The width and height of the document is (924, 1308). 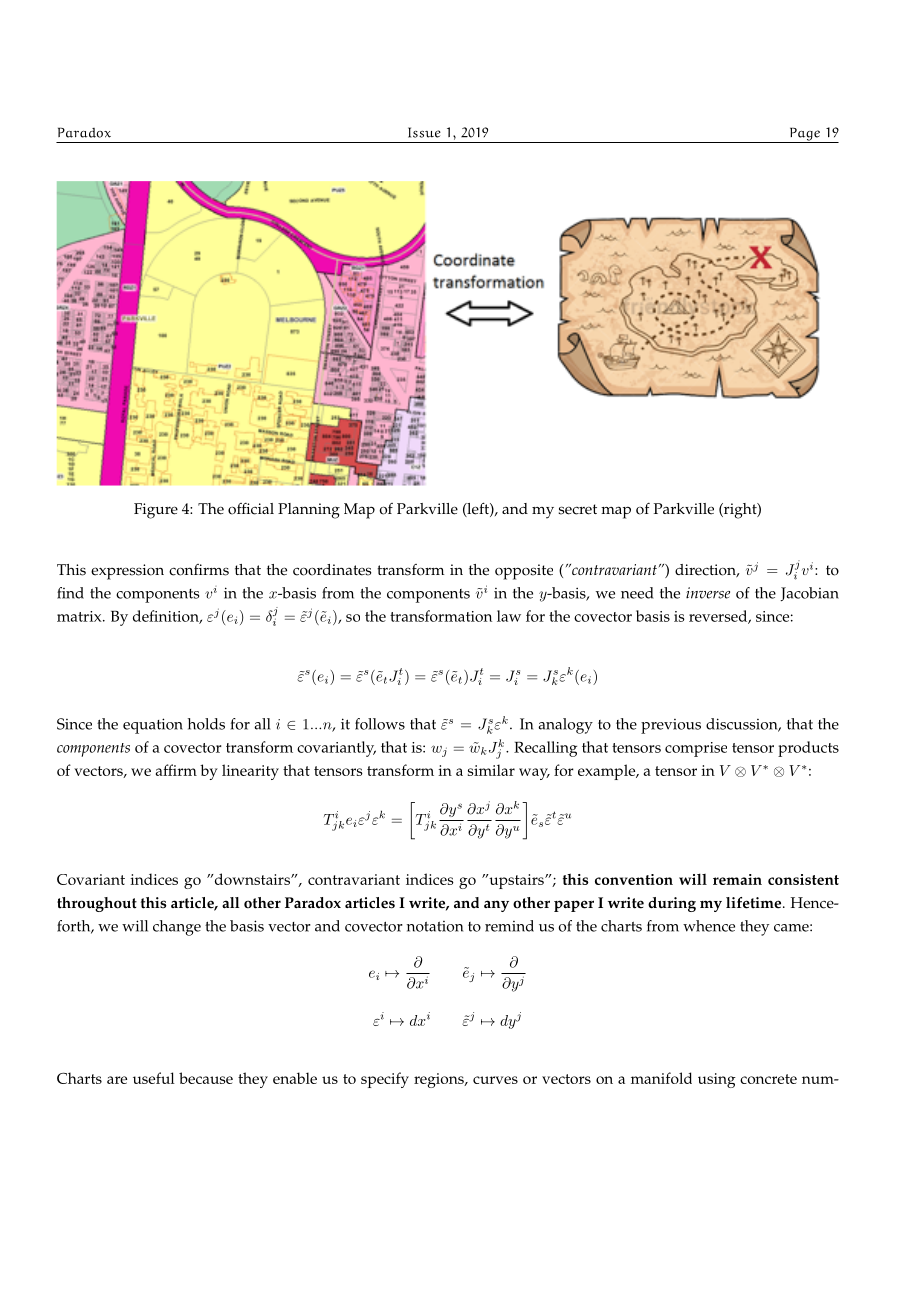 I want to click on affirm, so click(x=176, y=770).
